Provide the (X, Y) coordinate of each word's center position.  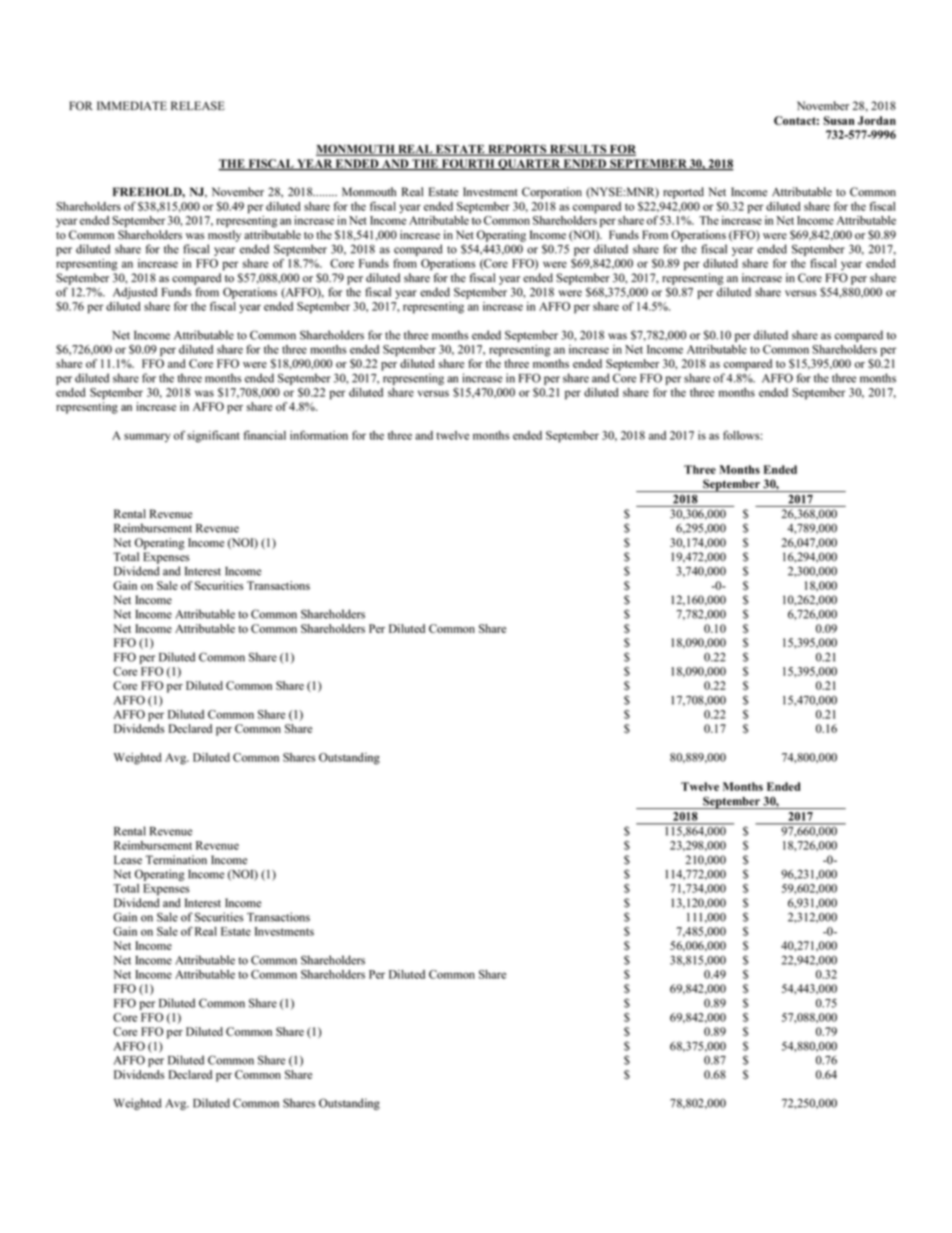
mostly (224, 236)
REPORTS (517, 150)
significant (213, 436)
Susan (839, 120)
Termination (176, 860)
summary (147, 438)
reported (683, 193)
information (319, 435)
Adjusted (135, 293)
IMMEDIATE (132, 105)
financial (265, 435)
